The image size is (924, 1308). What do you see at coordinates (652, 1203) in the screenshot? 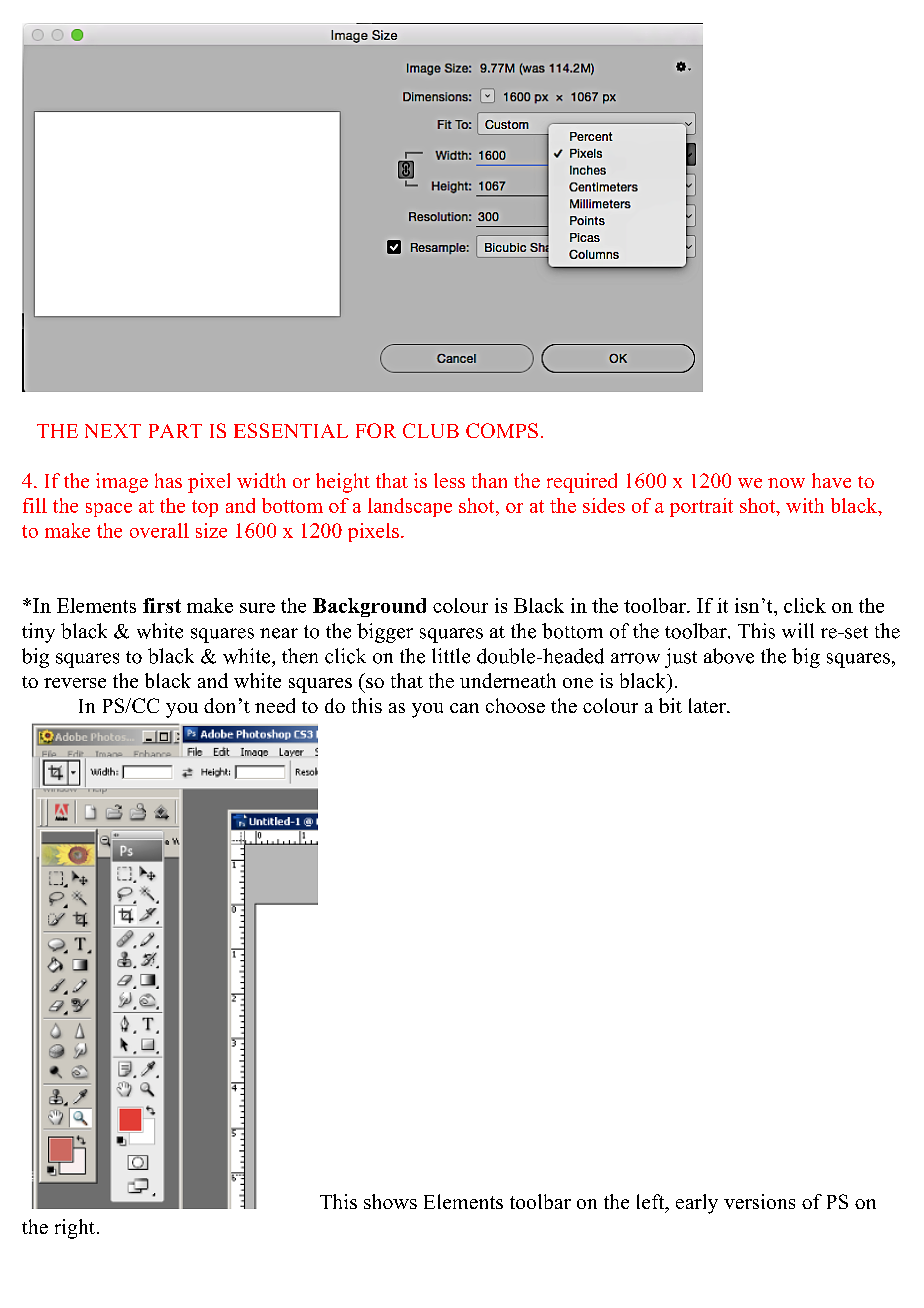
I see `left` at bounding box center [652, 1203].
